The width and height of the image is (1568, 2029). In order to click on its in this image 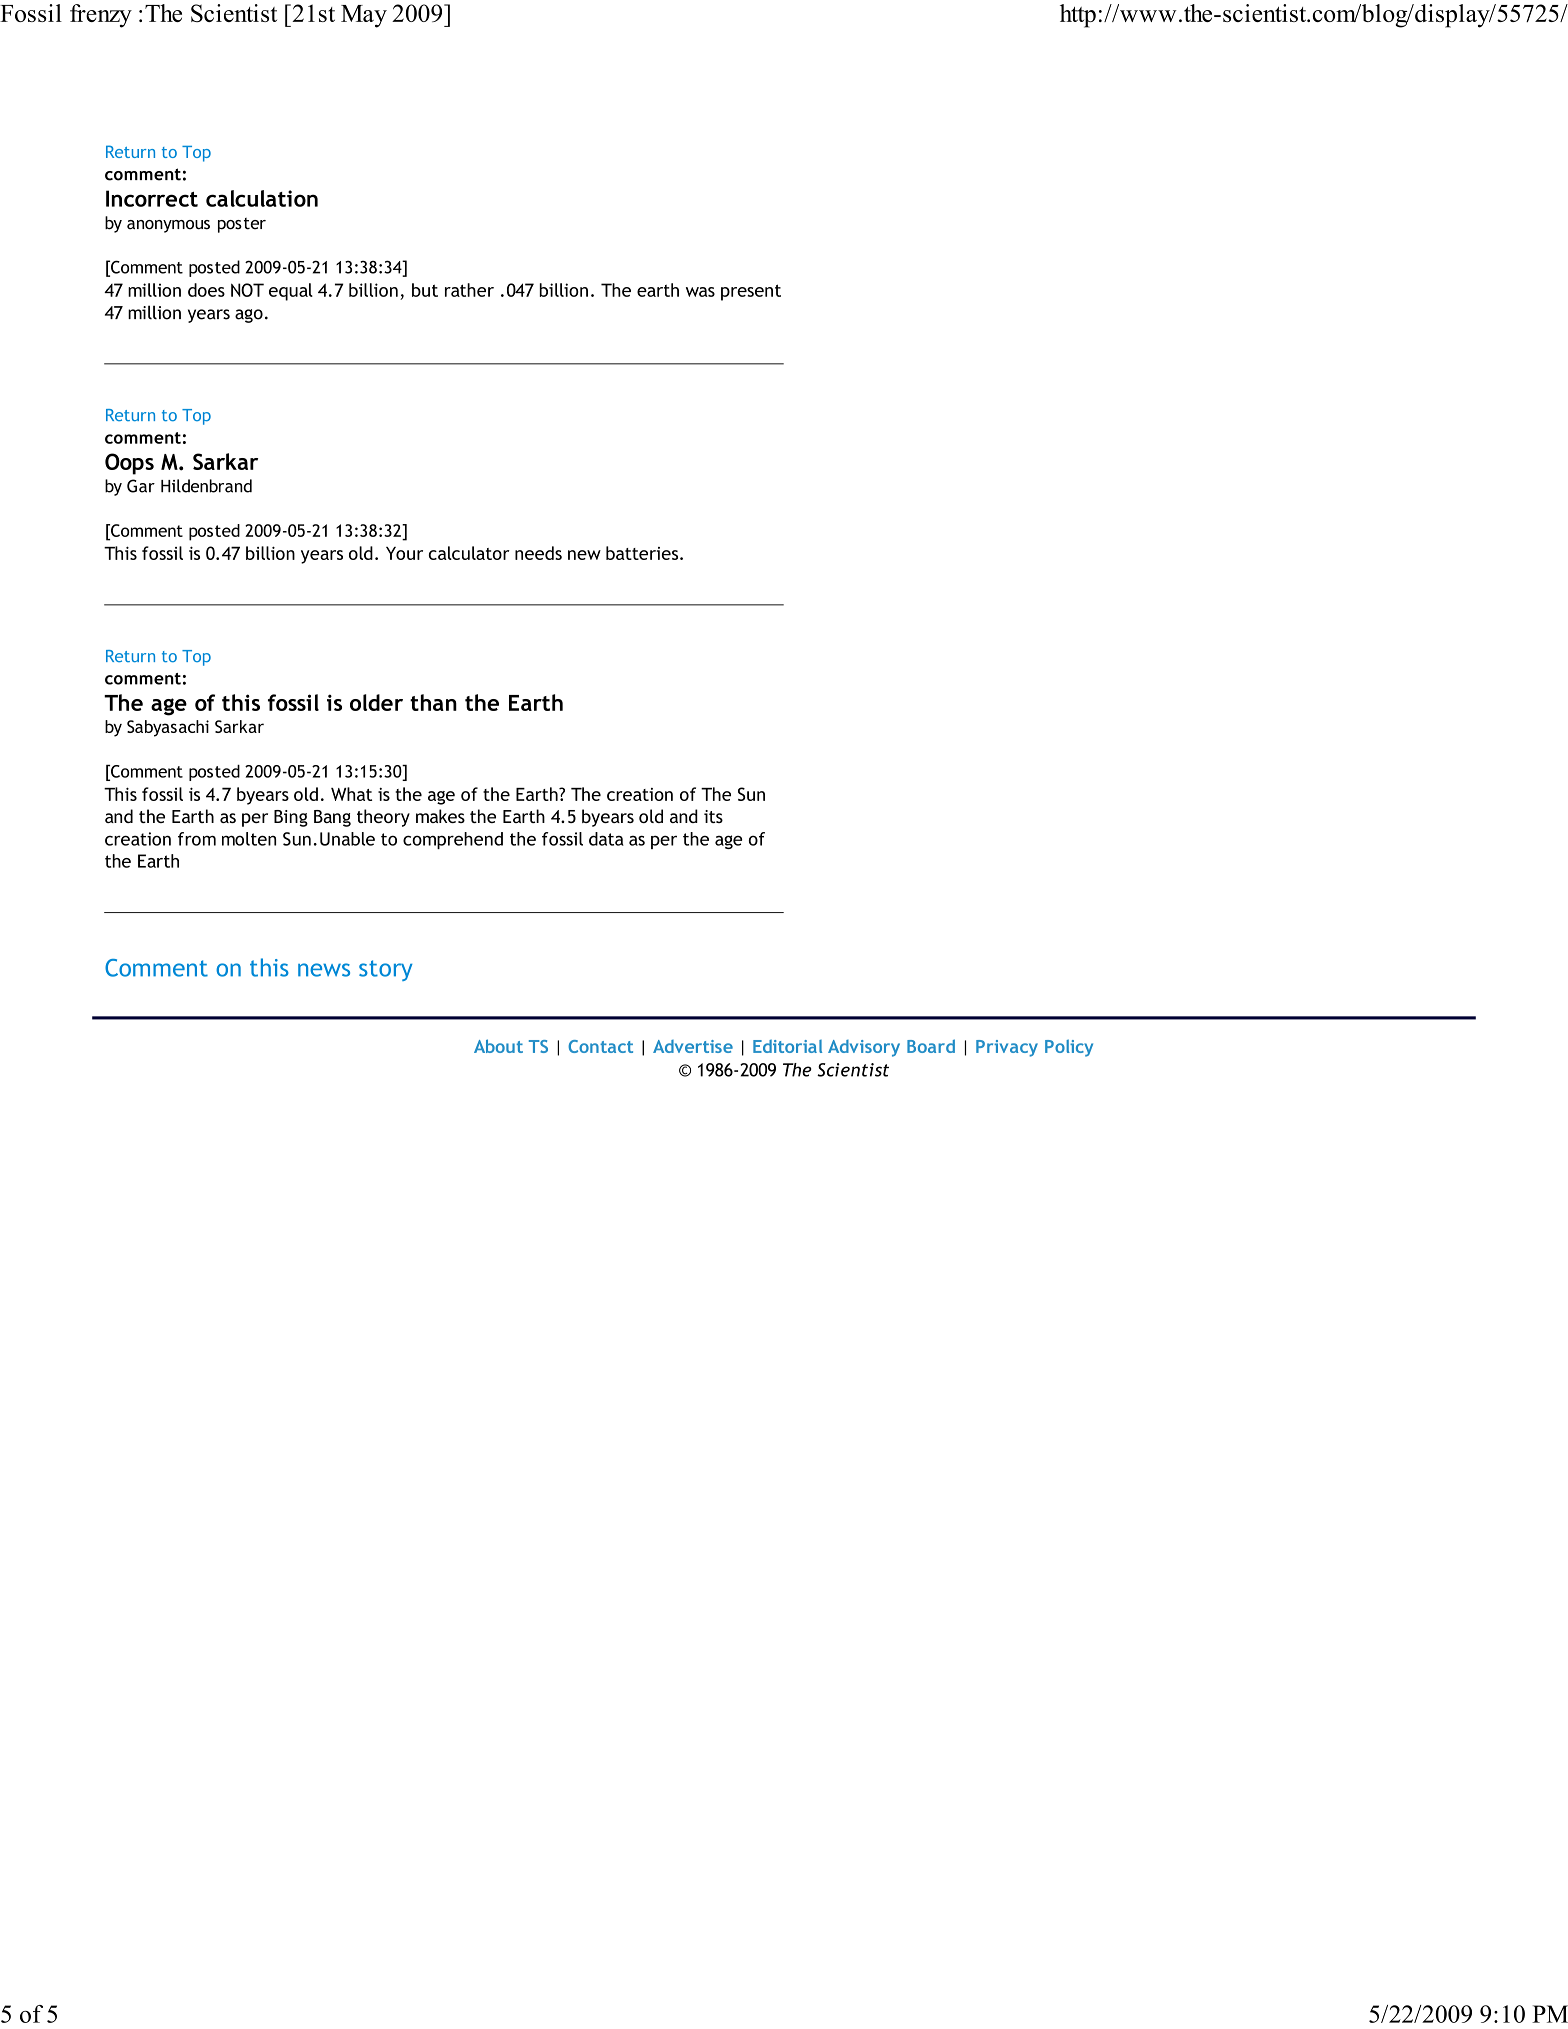, I will do `click(713, 816)`.
